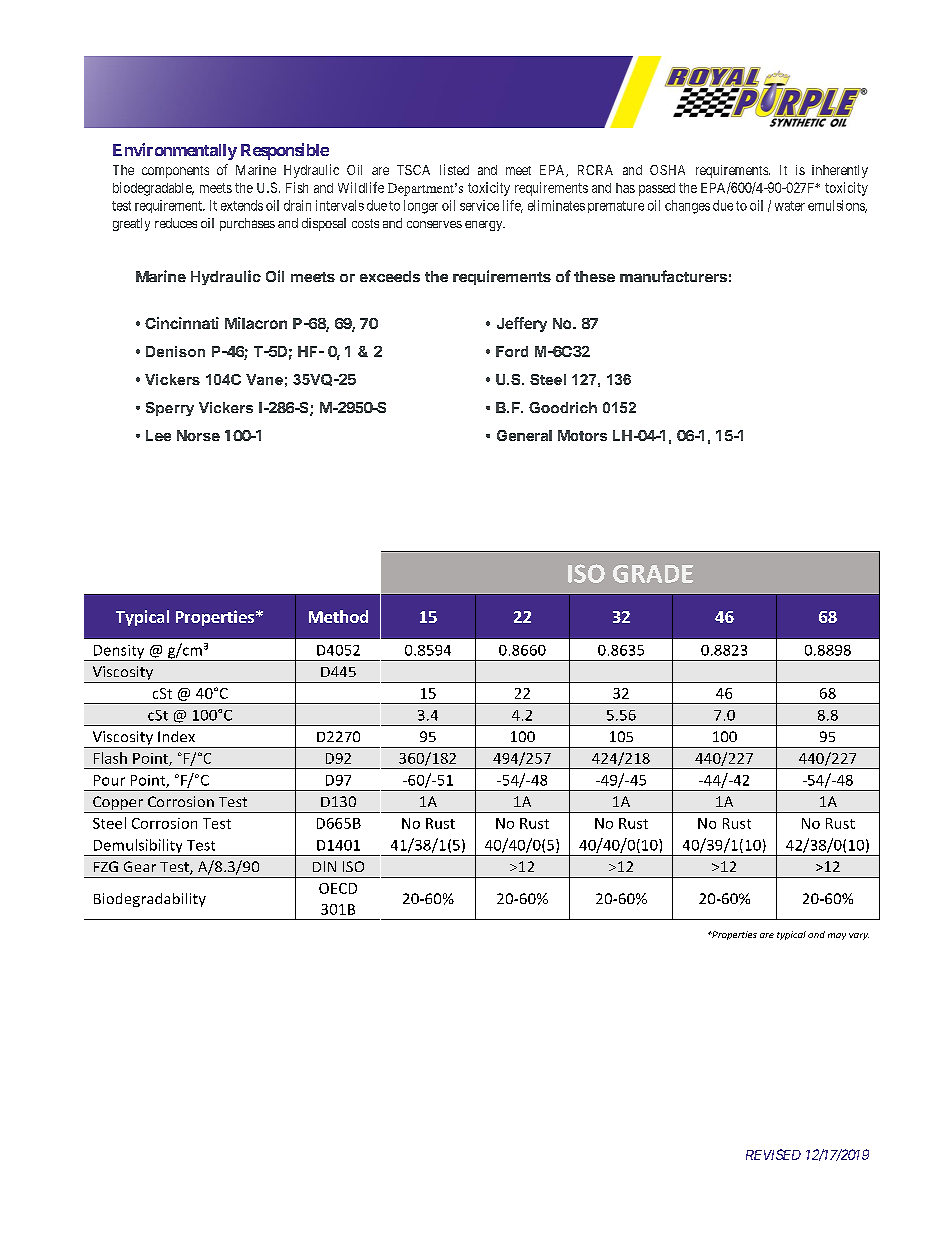 The width and height of the screenshot is (952, 1233). I want to click on REVISED, so click(773, 1154).
